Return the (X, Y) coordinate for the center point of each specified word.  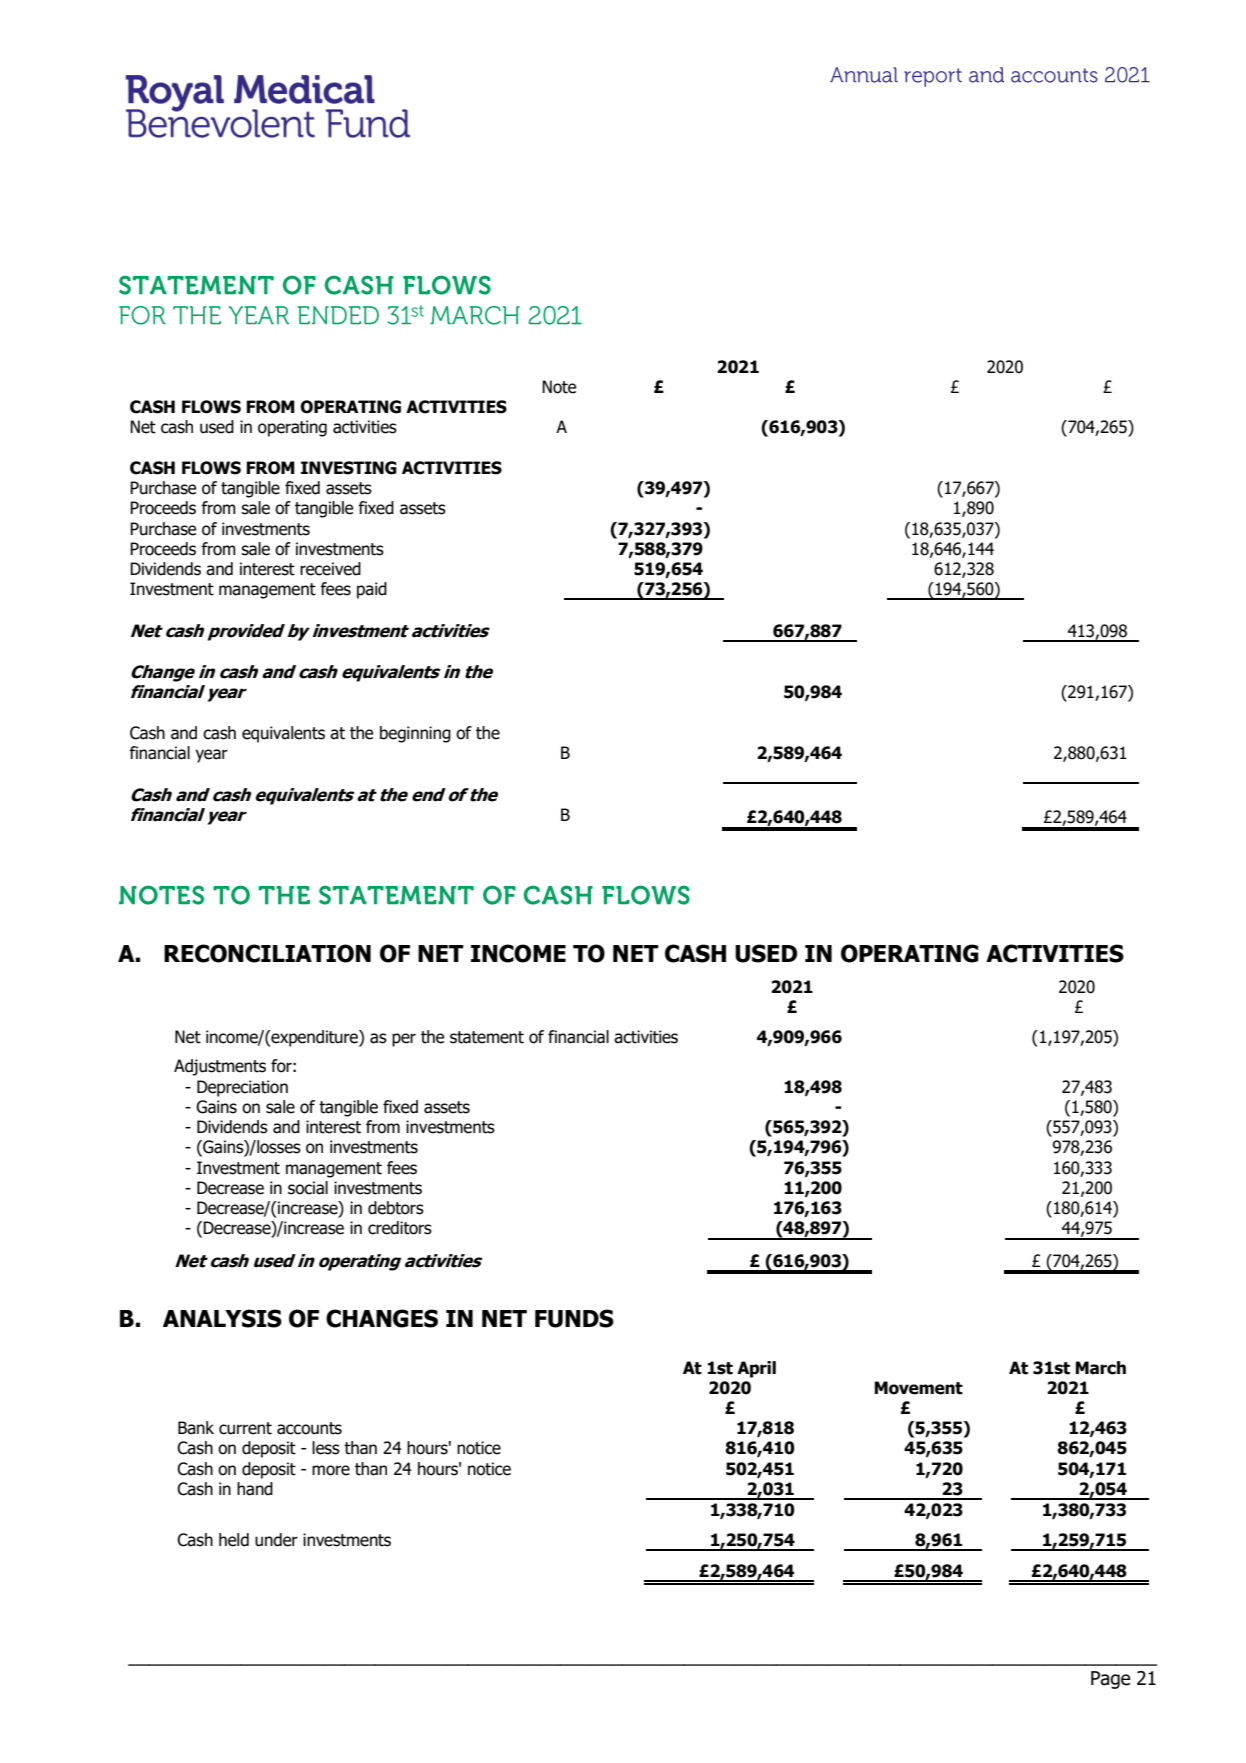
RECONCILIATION (267, 953)
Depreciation (242, 1088)
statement (487, 1037)
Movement (918, 1388)
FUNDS (574, 1318)
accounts (309, 1428)
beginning (415, 734)
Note (559, 387)
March (1100, 1368)
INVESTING (349, 468)
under (276, 1540)
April (756, 1369)
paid (372, 590)
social (308, 1188)
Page (1111, 1680)
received (330, 569)
